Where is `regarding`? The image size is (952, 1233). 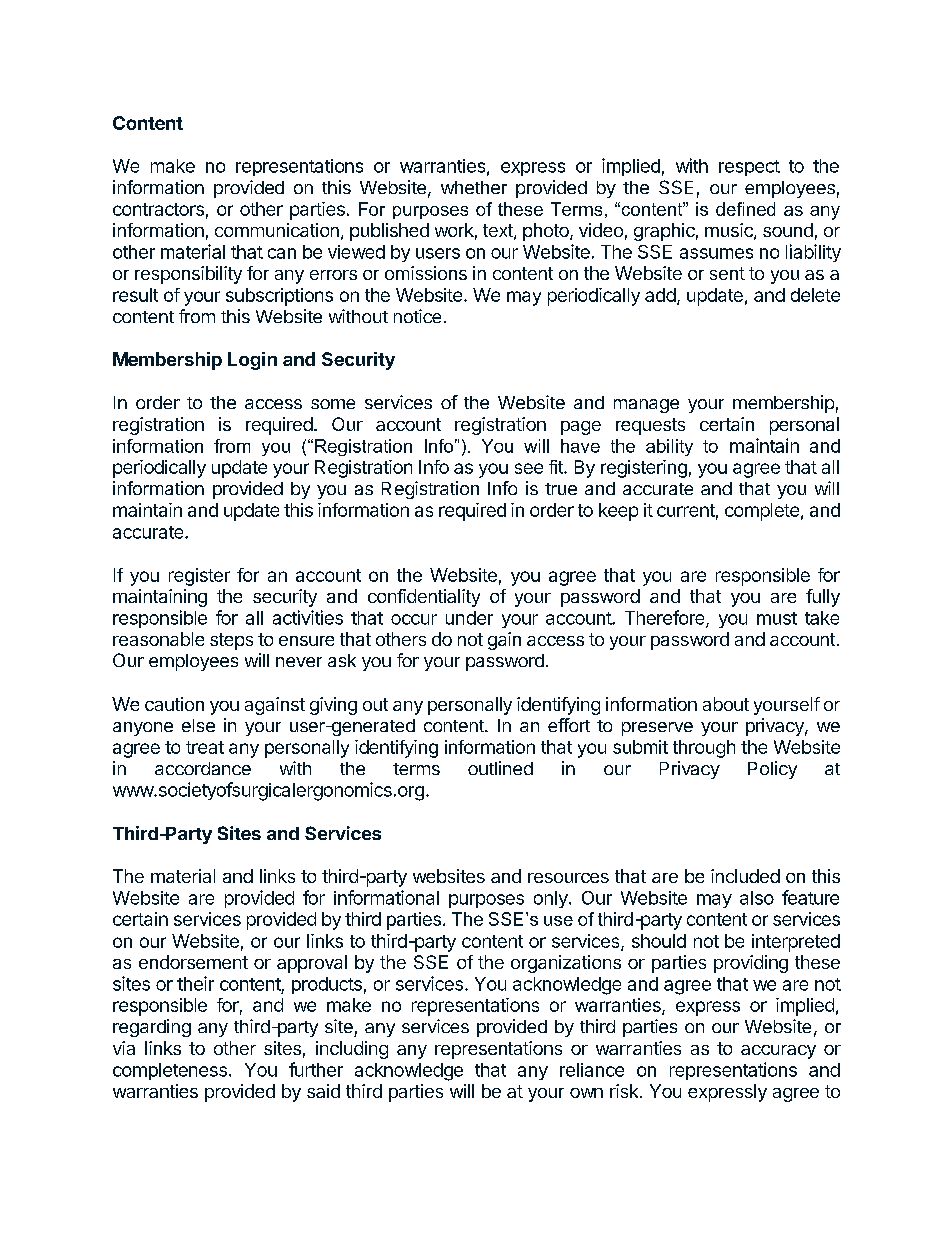 regarding is located at coordinates (152, 1028).
